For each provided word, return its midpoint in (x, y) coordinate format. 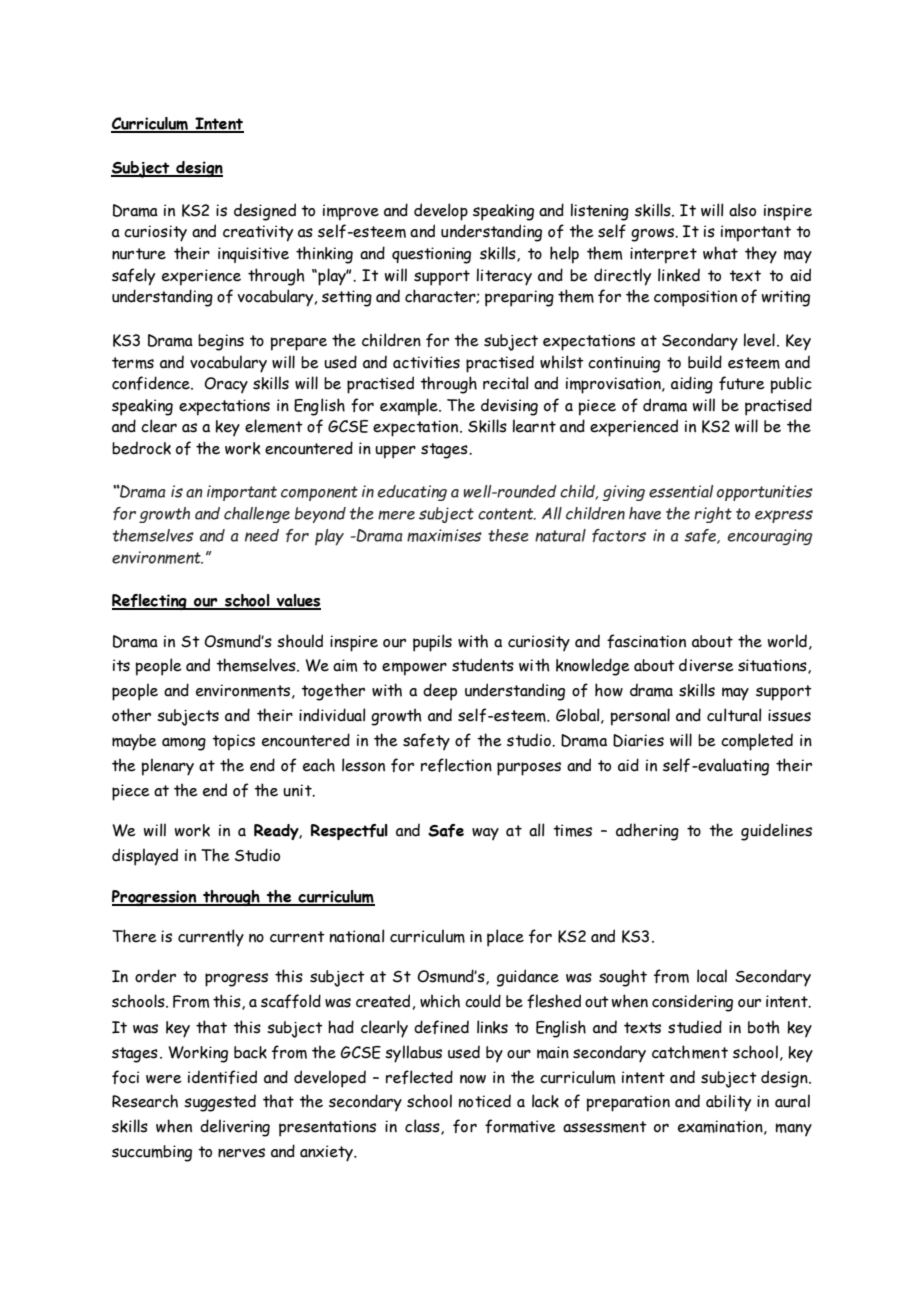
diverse (706, 665)
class (423, 1127)
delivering (235, 1128)
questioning (431, 255)
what (720, 253)
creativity (258, 233)
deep (440, 692)
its (121, 665)
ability (728, 1103)
